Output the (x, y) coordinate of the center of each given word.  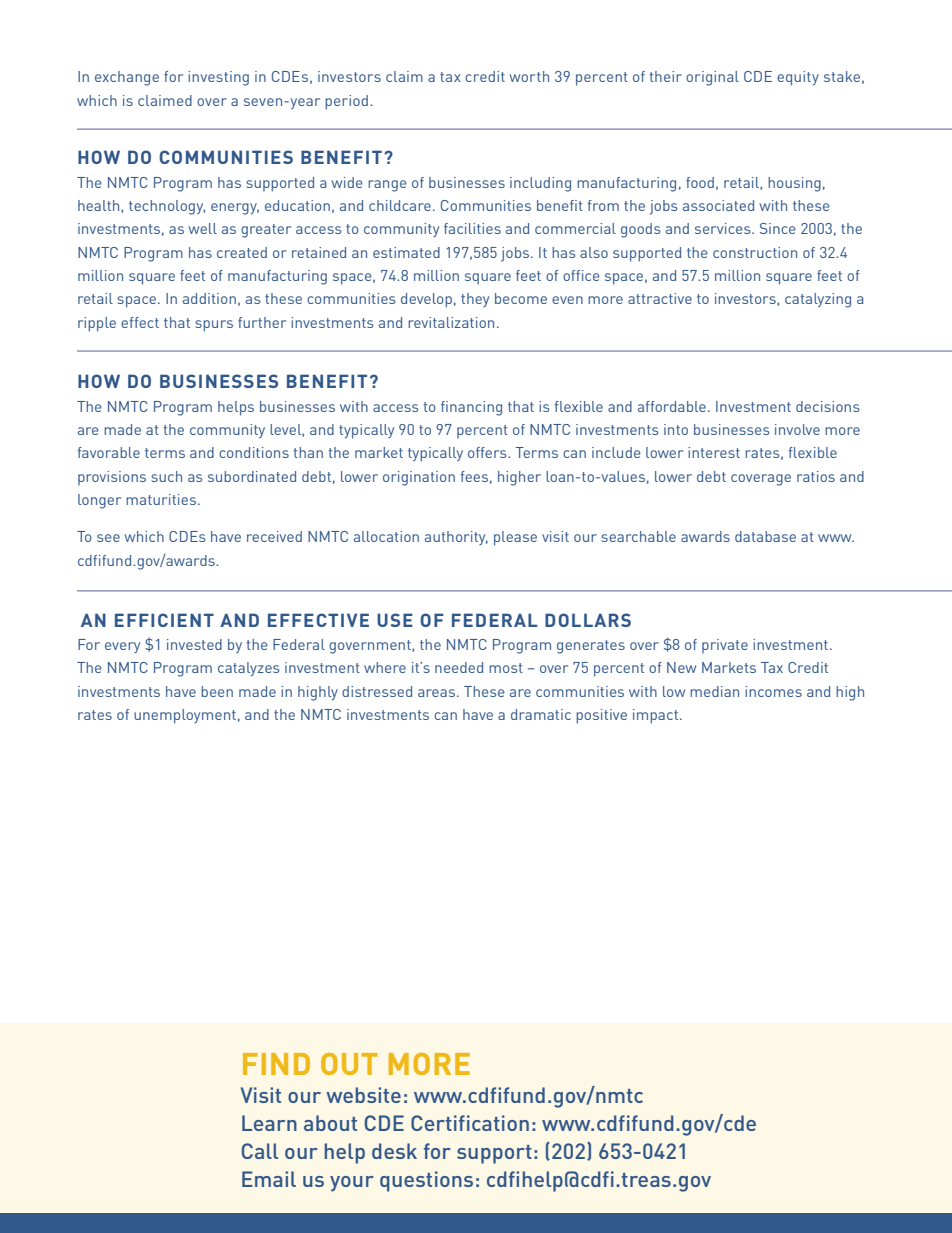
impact (657, 716)
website (363, 1095)
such (166, 476)
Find (276, 1064)
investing (218, 78)
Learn (269, 1123)
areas (436, 693)
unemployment (185, 716)
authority (456, 538)
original (712, 78)
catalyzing (818, 300)
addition (209, 298)
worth (529, 76)
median (714, 691)
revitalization (451, 322)
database (765, 536)
